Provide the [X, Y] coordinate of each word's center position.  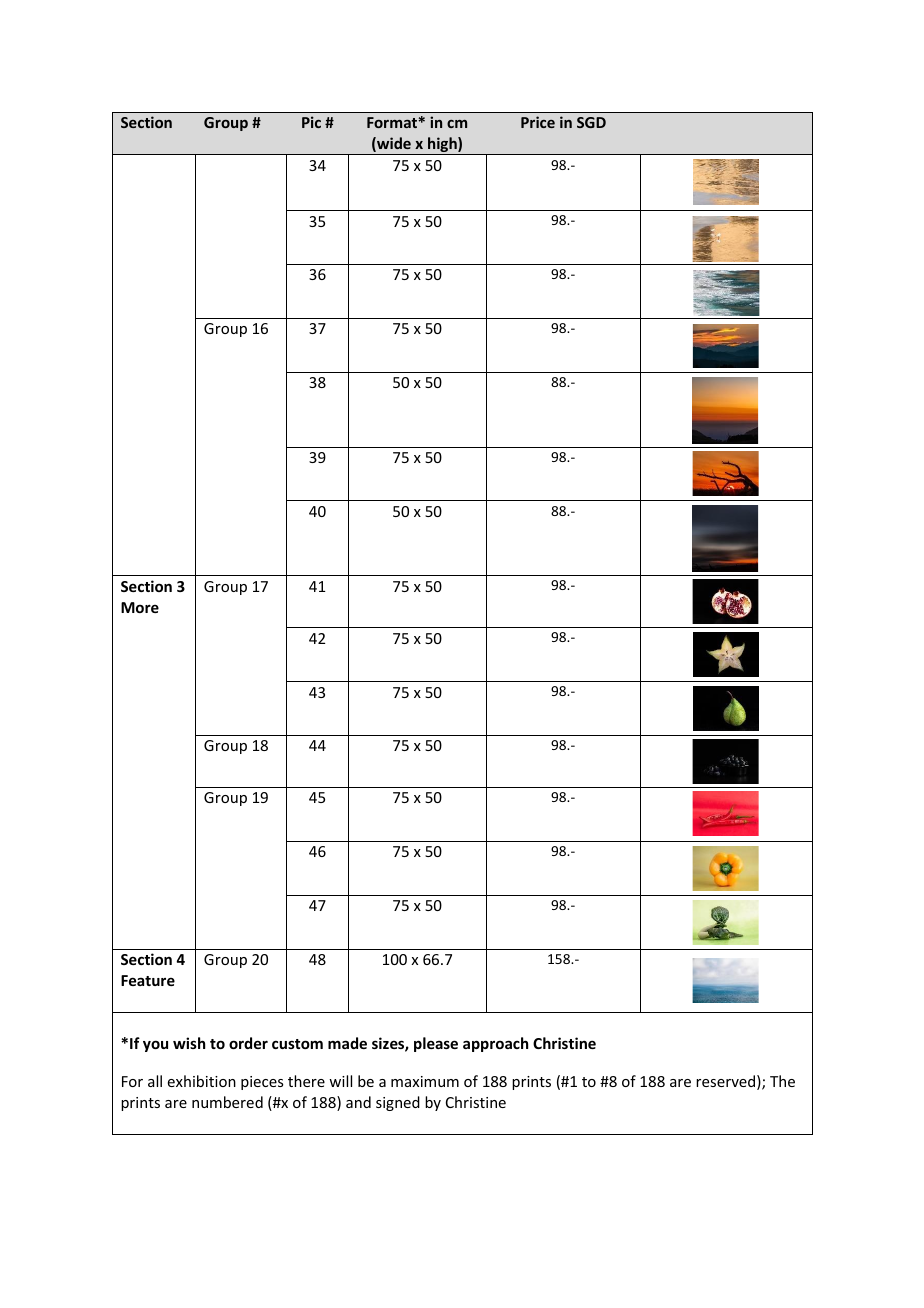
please [436, 1044]
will [340, 1081]
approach [495, 1044]
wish [189, 1043]
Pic [311, 122]
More [140, 607]
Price [538, 122]
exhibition [202, 1081]
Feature [148, 980]
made [347, 1043]
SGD [591, 122]
